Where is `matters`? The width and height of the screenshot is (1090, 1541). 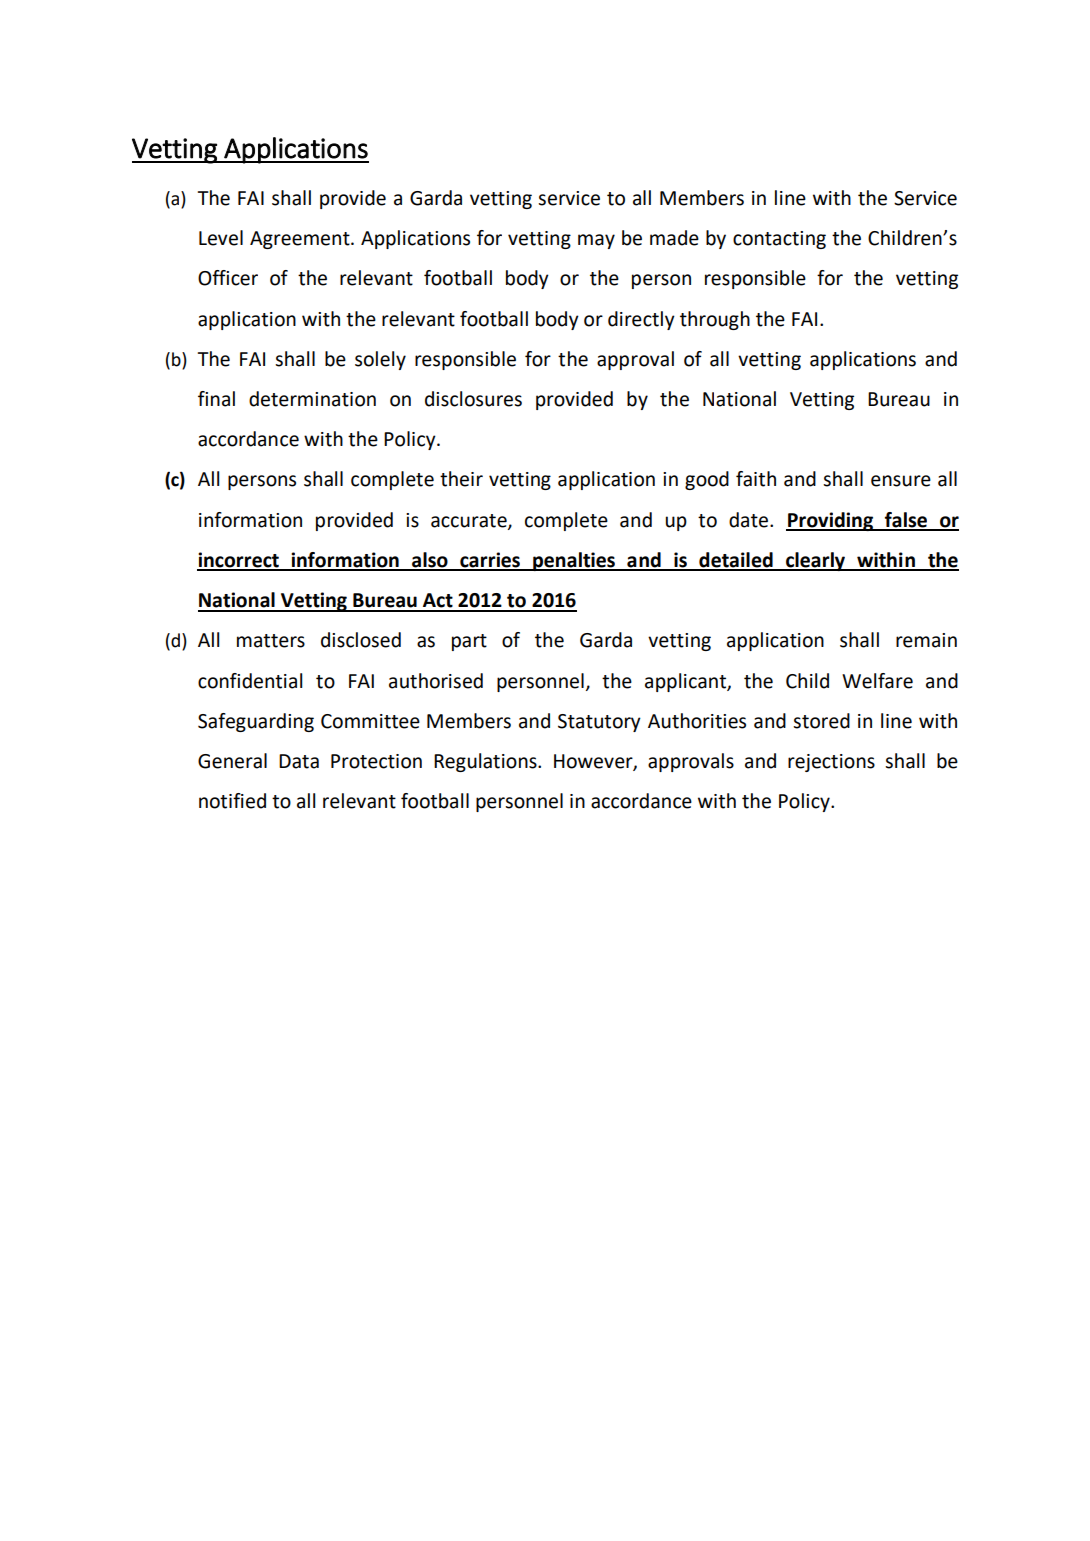
matters is located at coordinates (271, 641).
